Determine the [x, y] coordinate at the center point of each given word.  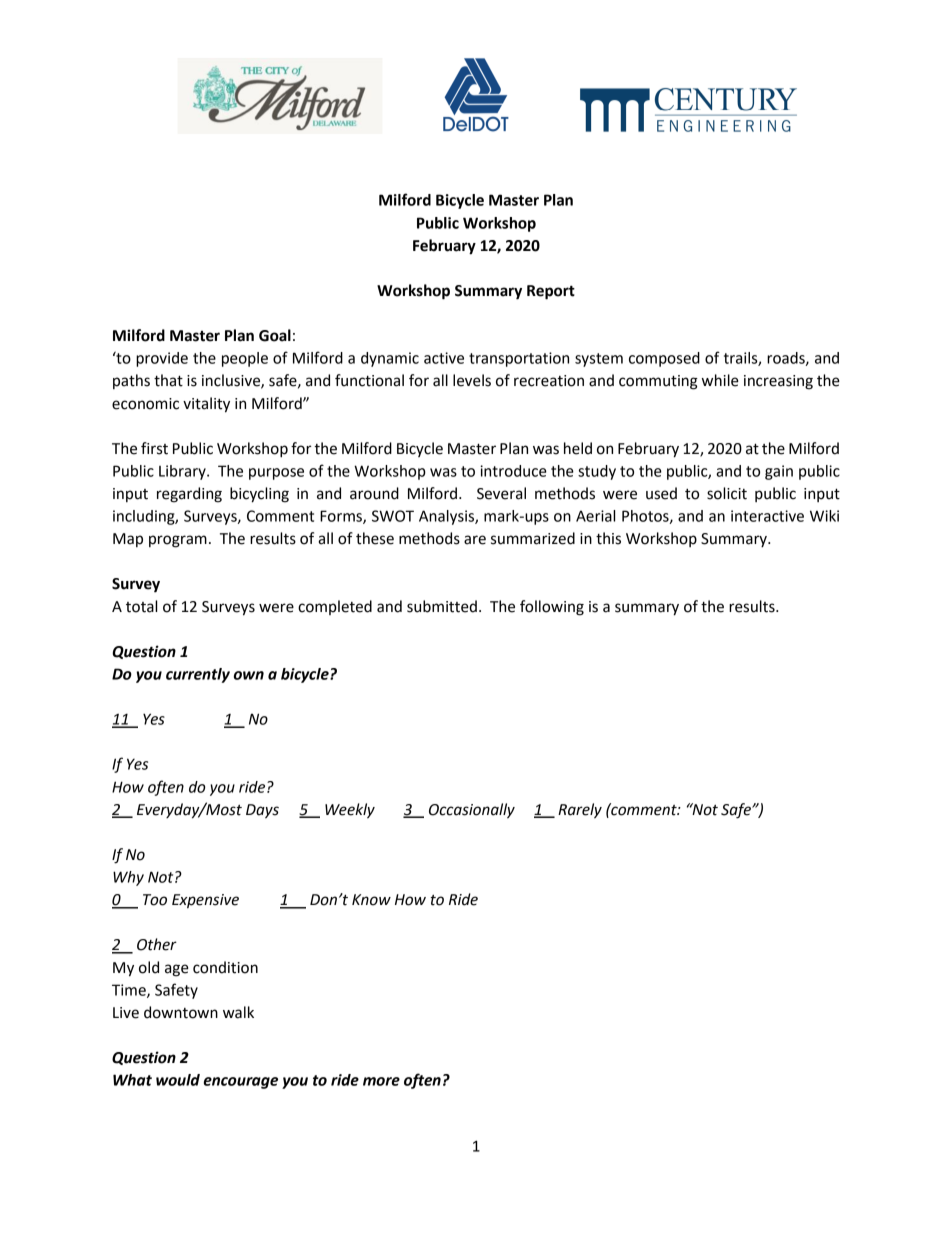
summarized [533, 538]
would [178, 1080]
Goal [275, 335]
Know [371, 900]
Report [551, 292]
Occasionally [472, 811]
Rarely [580, 811]
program [178, 541]
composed [664, 359]
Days [262, 811]
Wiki [824, 516]
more [381, 1081]
